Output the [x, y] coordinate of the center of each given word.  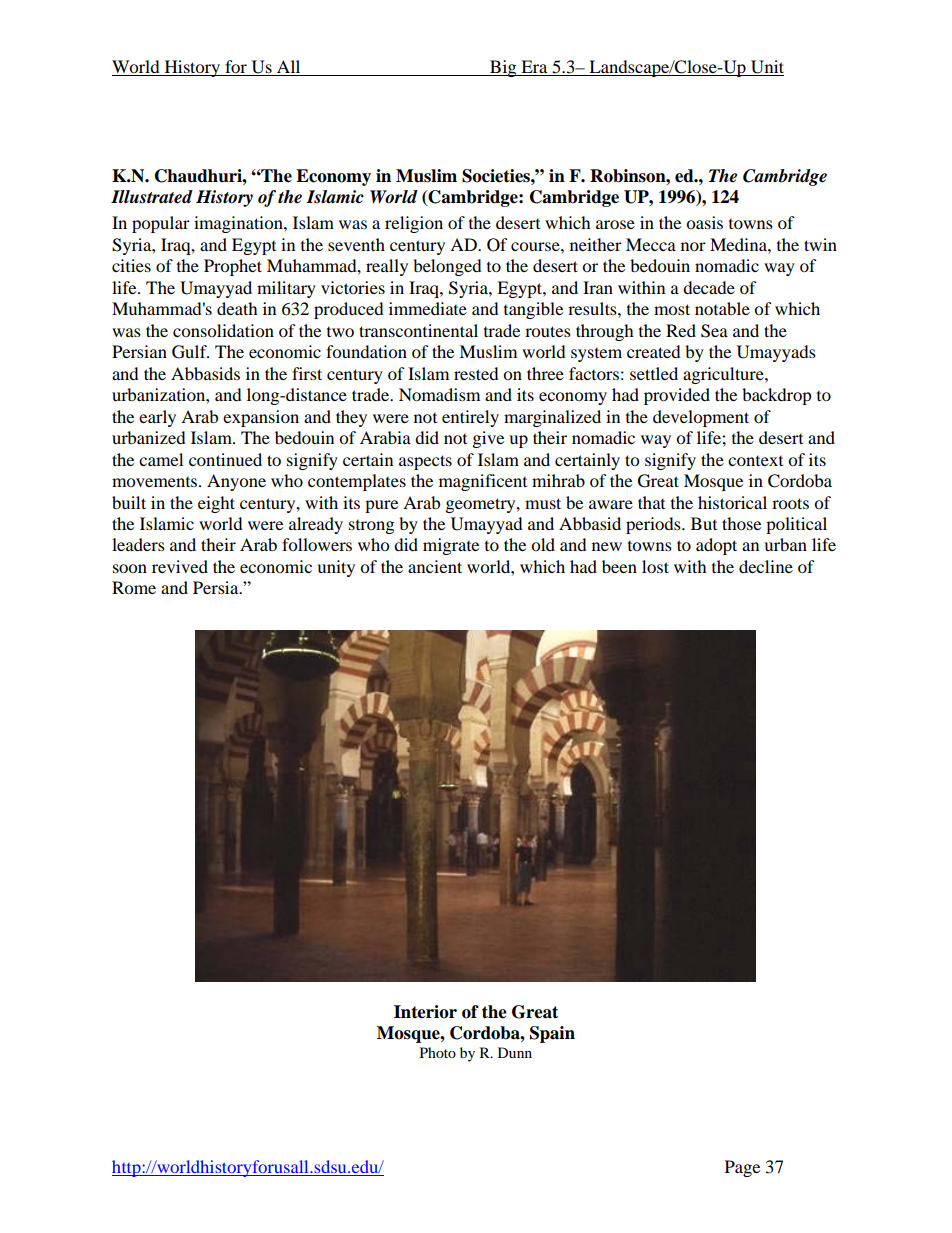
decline [766, 566]
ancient [435, 566]
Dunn [515, 1052]
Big [503, 68]
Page [742, 1168]
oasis [704, 222]
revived [180, 566]
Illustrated [152, 197]
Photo [438, 1052]
